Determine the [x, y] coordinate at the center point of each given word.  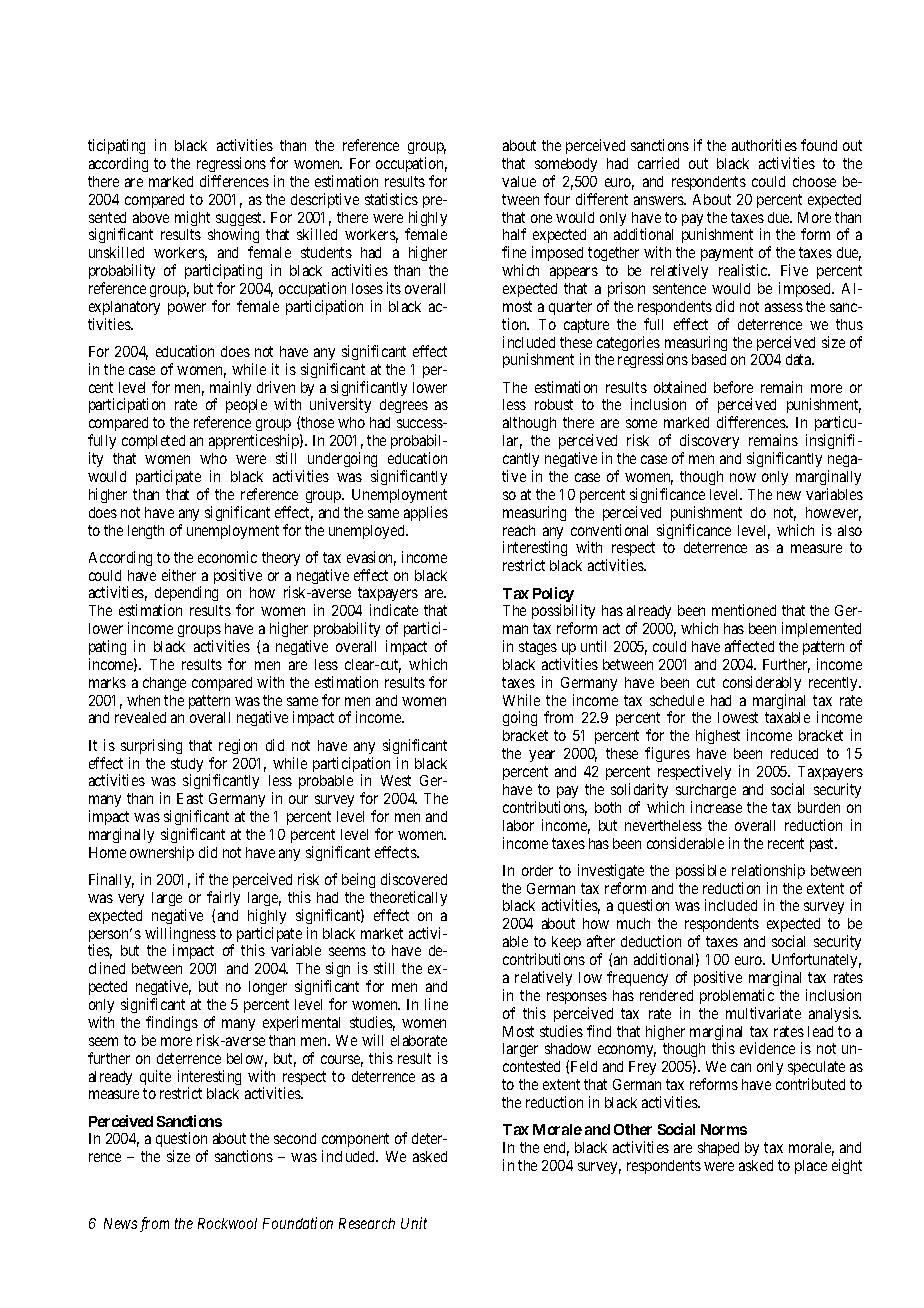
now [743, 477]
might [192, 218]
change [164, 684]
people [246, 406]
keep [566, 943]
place [811, 1167]
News [120, 1223]
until [593, 646]
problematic [737, 996]
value [519, 181]
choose [814, 181]
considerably [762, 683]
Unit [414, 1223]
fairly [223, 898]
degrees [404, 406]
